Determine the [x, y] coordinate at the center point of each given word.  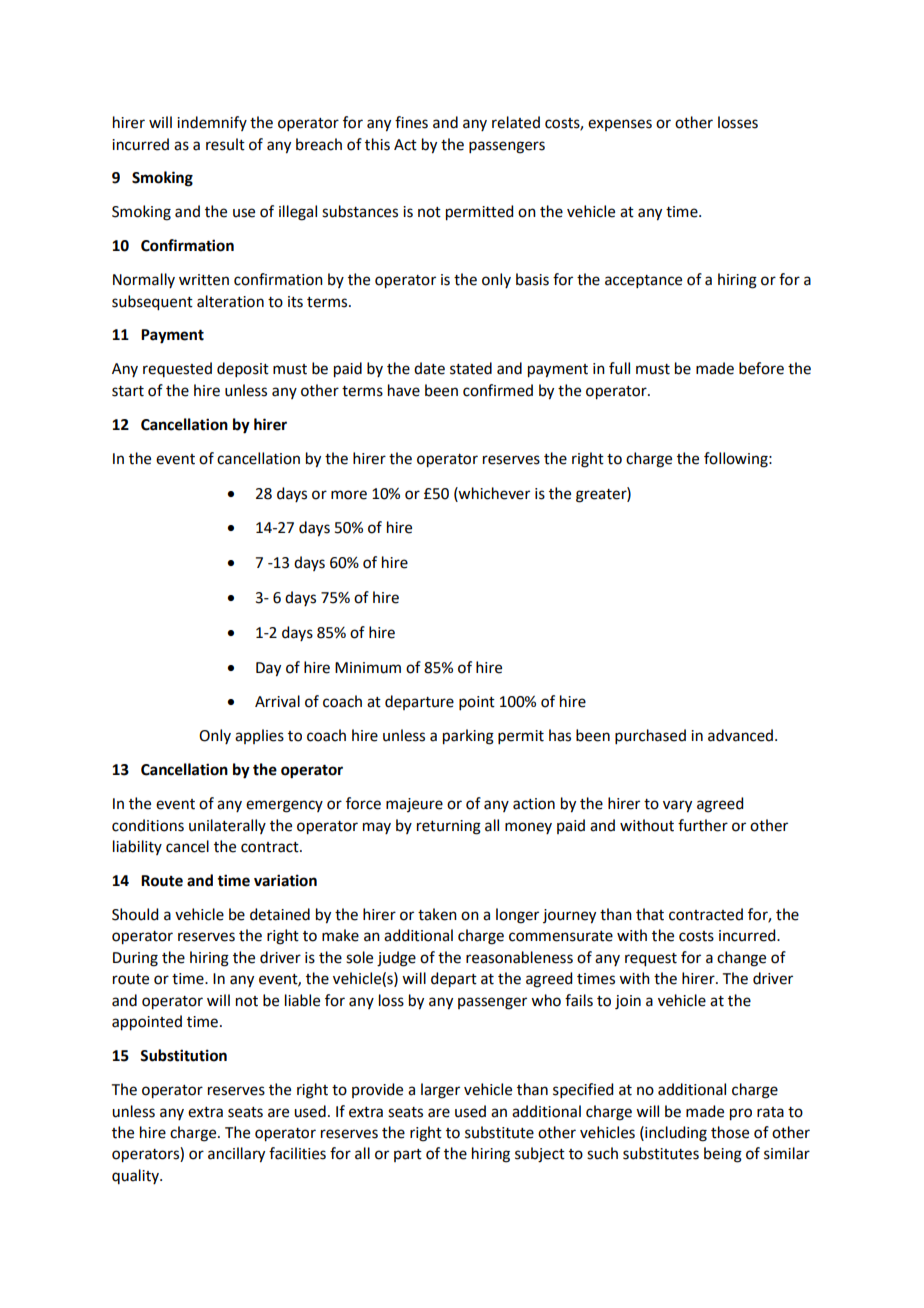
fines [411, 122]
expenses [620, 125]
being [723, 1155]
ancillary [236, 1155]
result [225, 144]
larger [440, 1091]
